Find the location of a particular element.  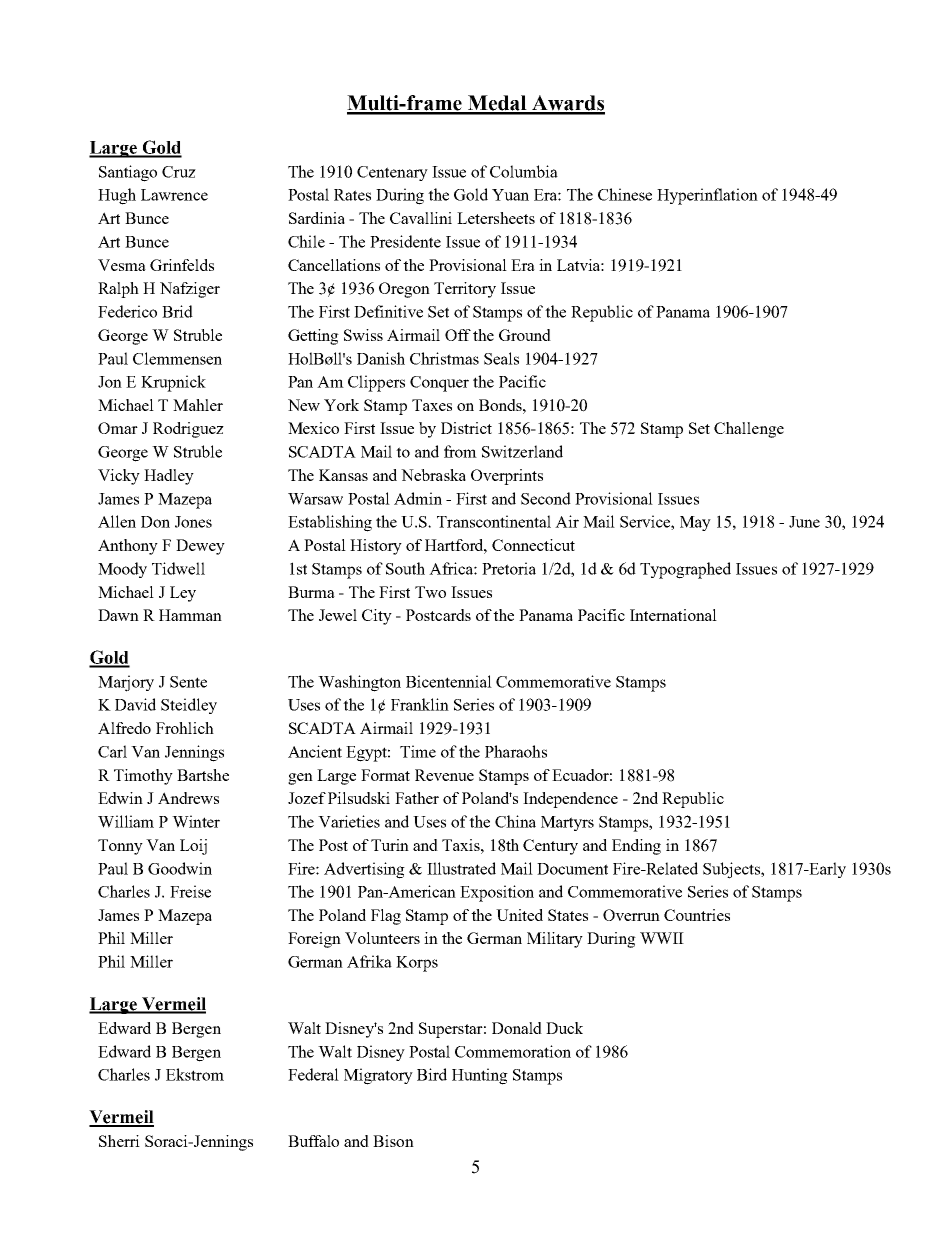

Lawrence is located at coordinates (174, 195).
